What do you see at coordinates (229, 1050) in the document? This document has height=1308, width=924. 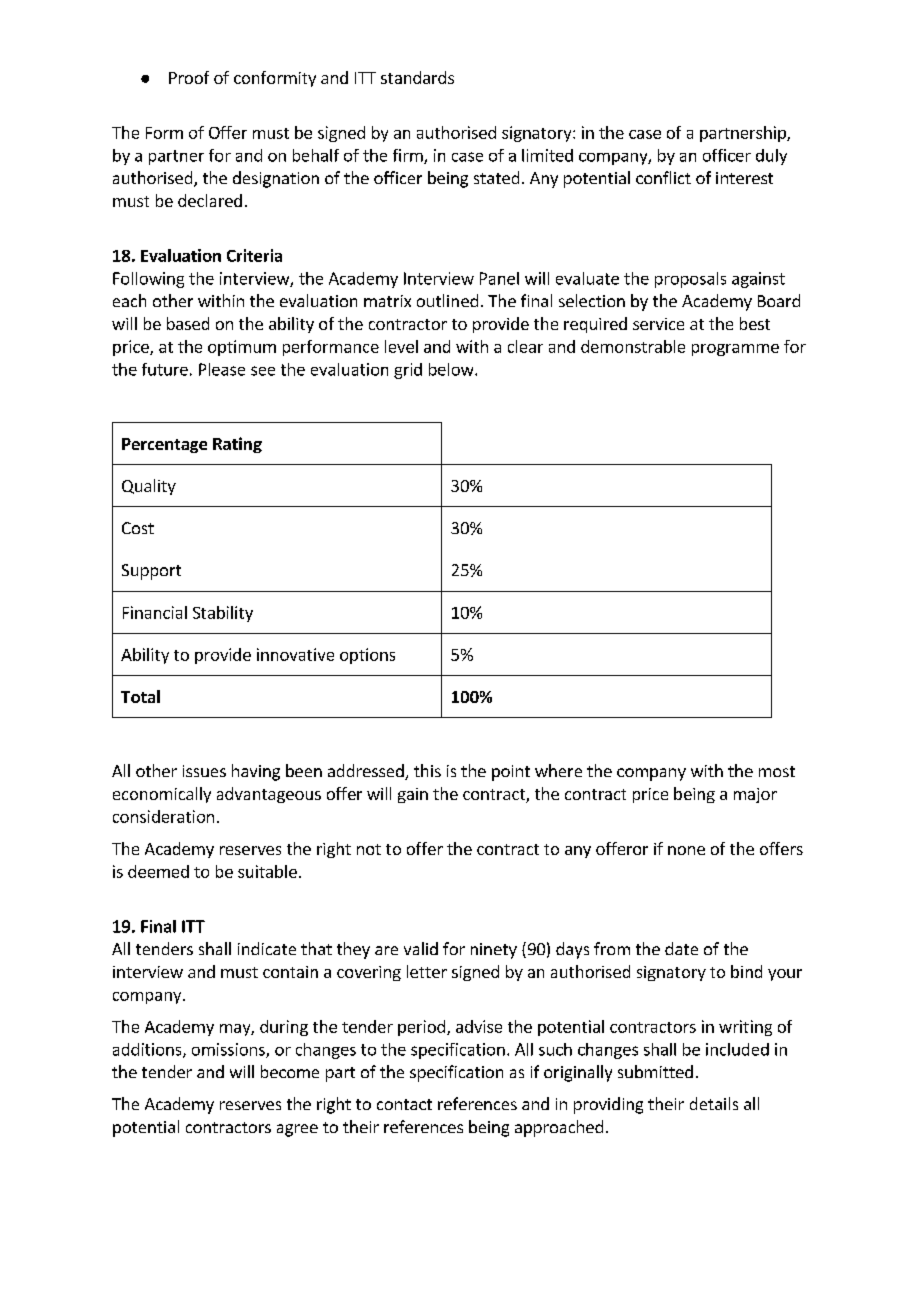 I see `omissions` at bounding box center [229, 1050].
